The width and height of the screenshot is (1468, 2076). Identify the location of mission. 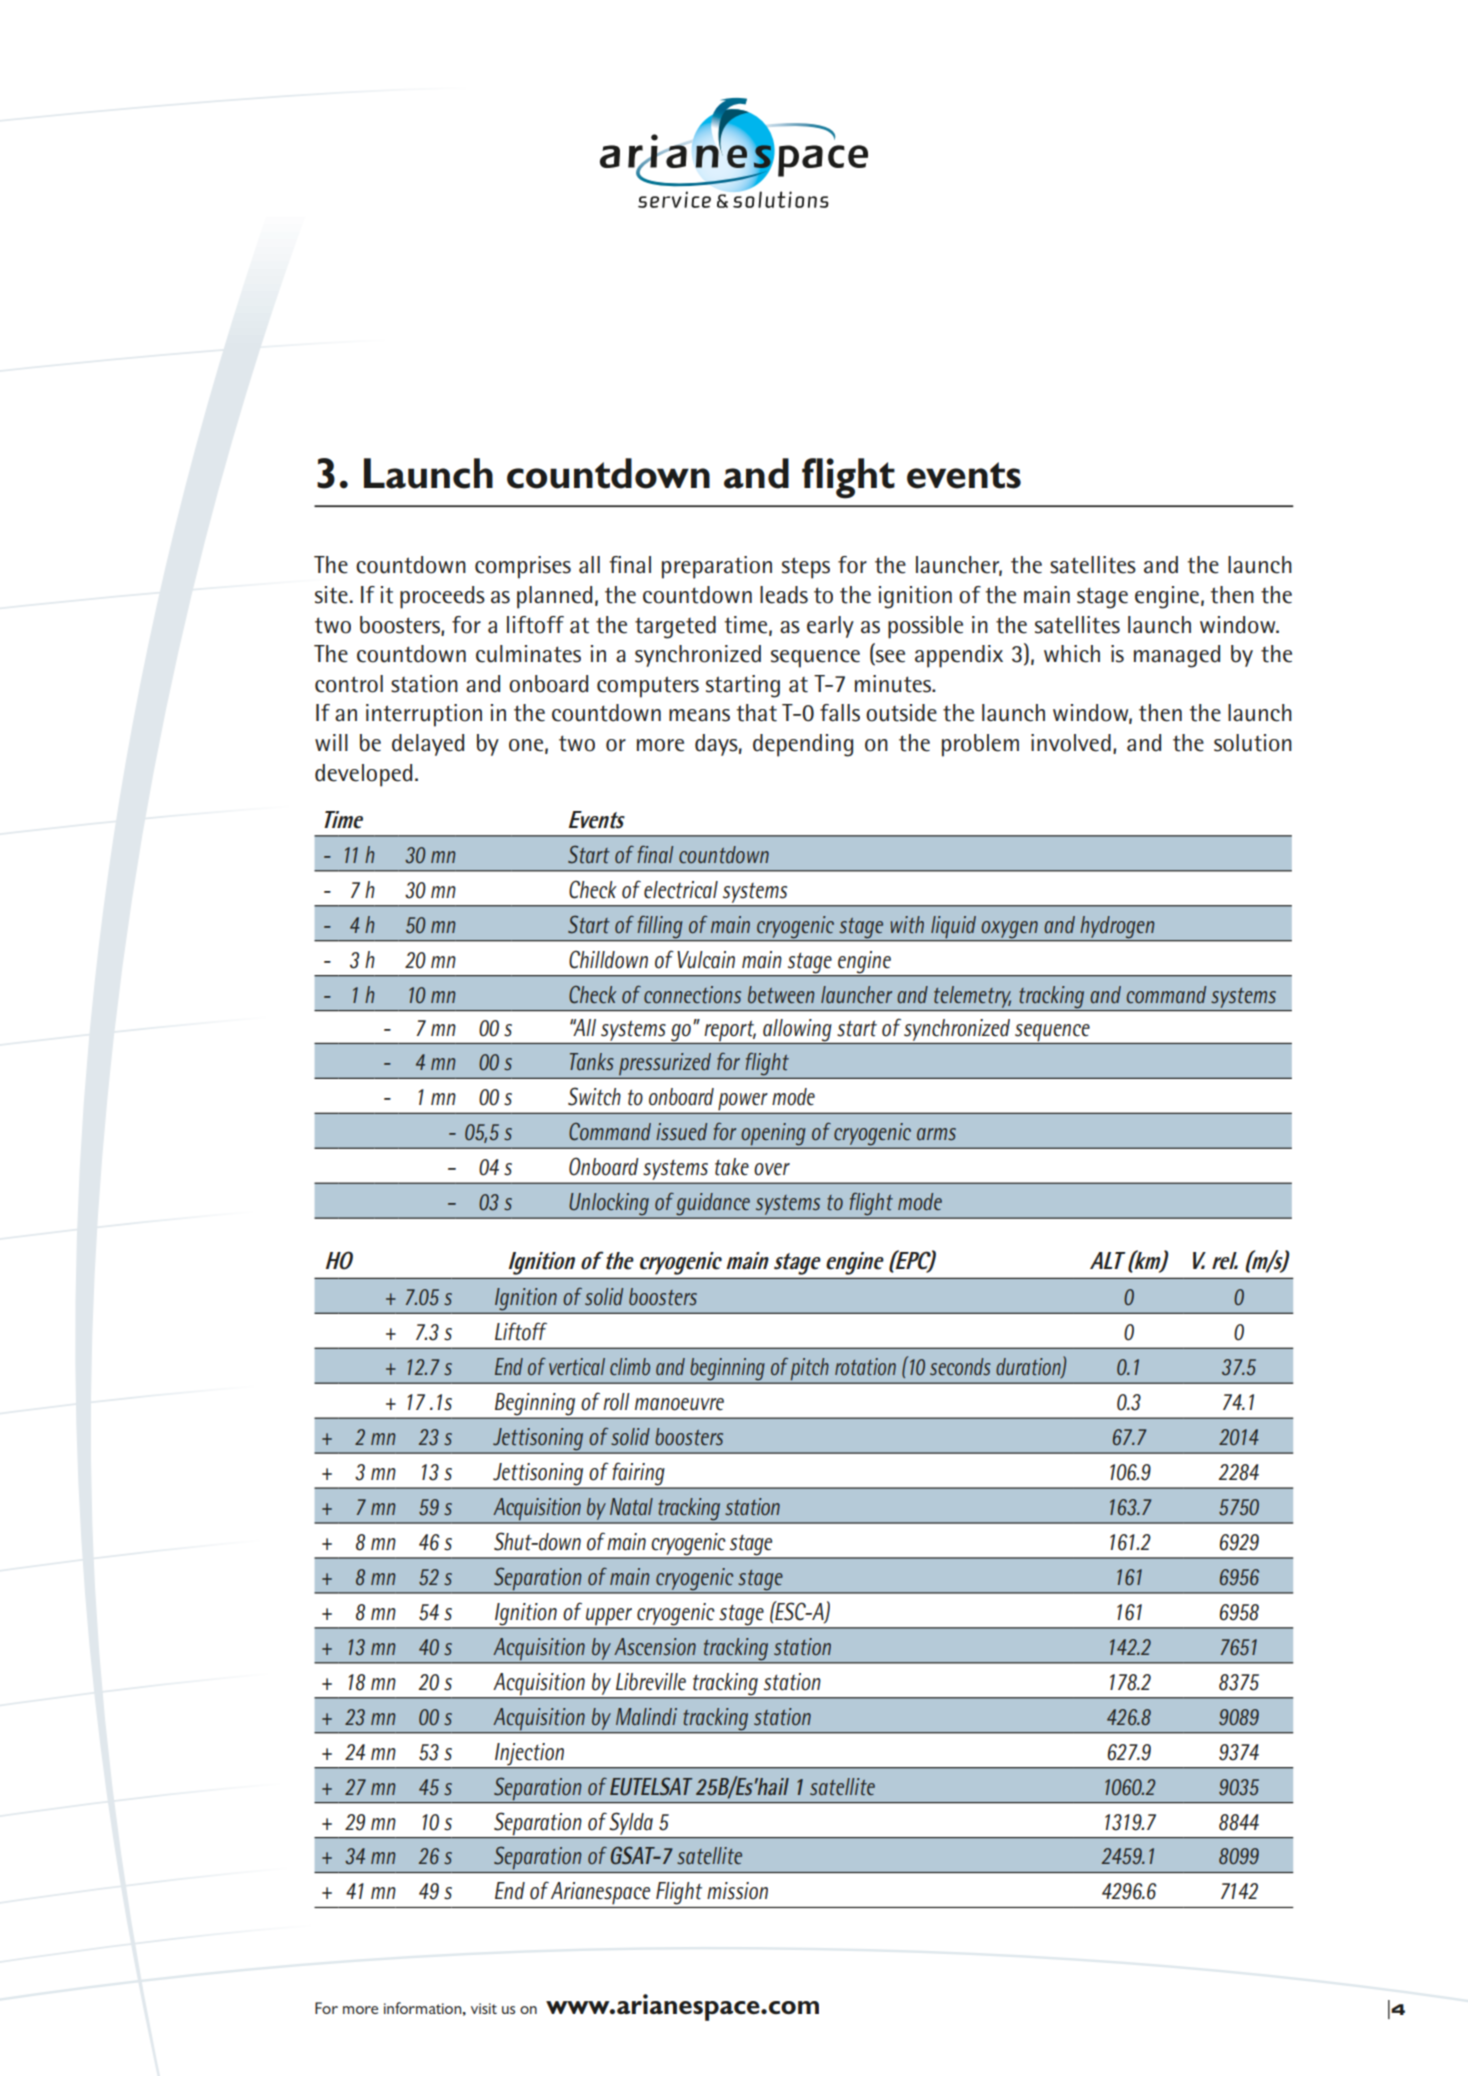
(737, 1891).
